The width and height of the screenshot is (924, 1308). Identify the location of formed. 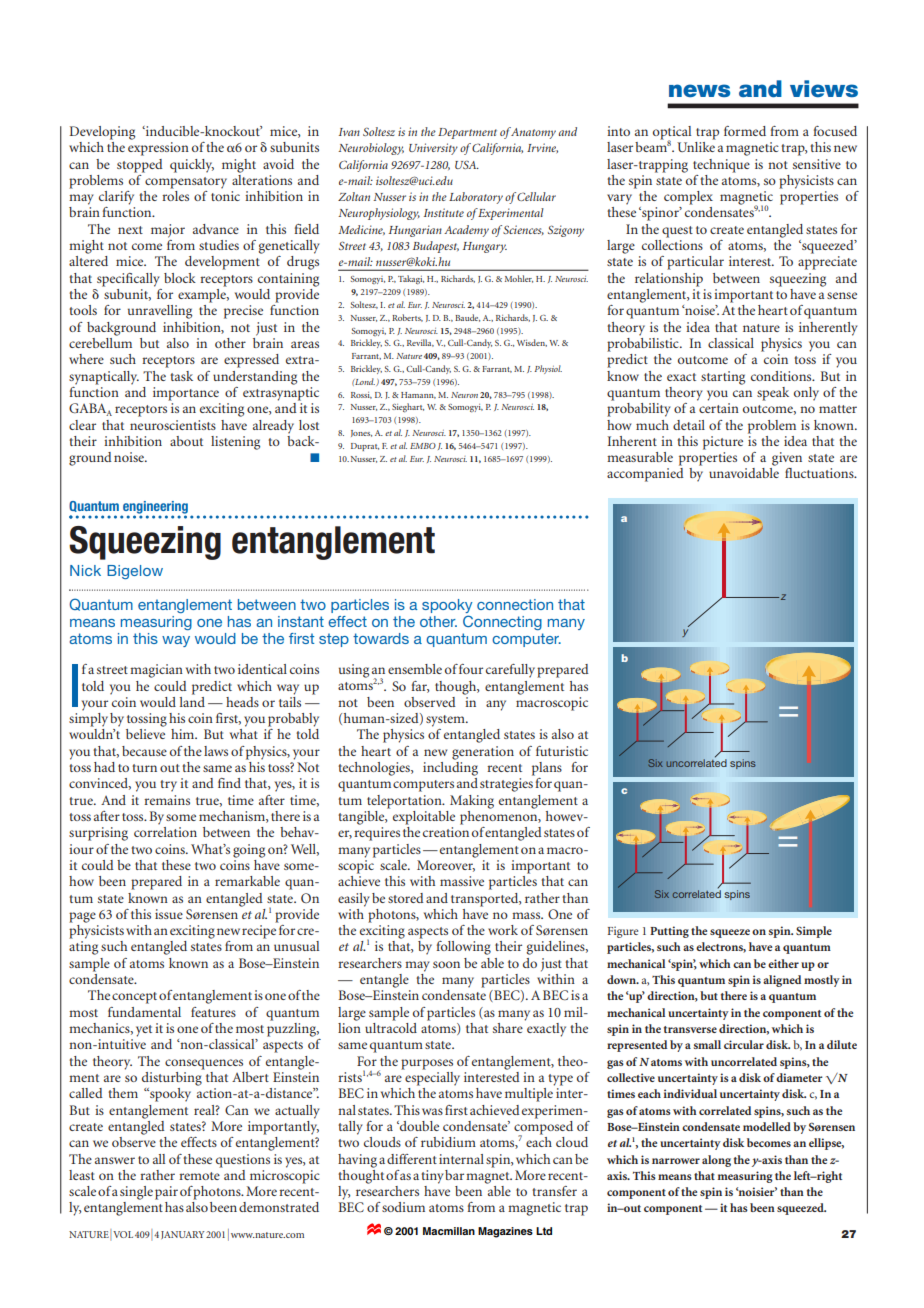
(745, 131).
